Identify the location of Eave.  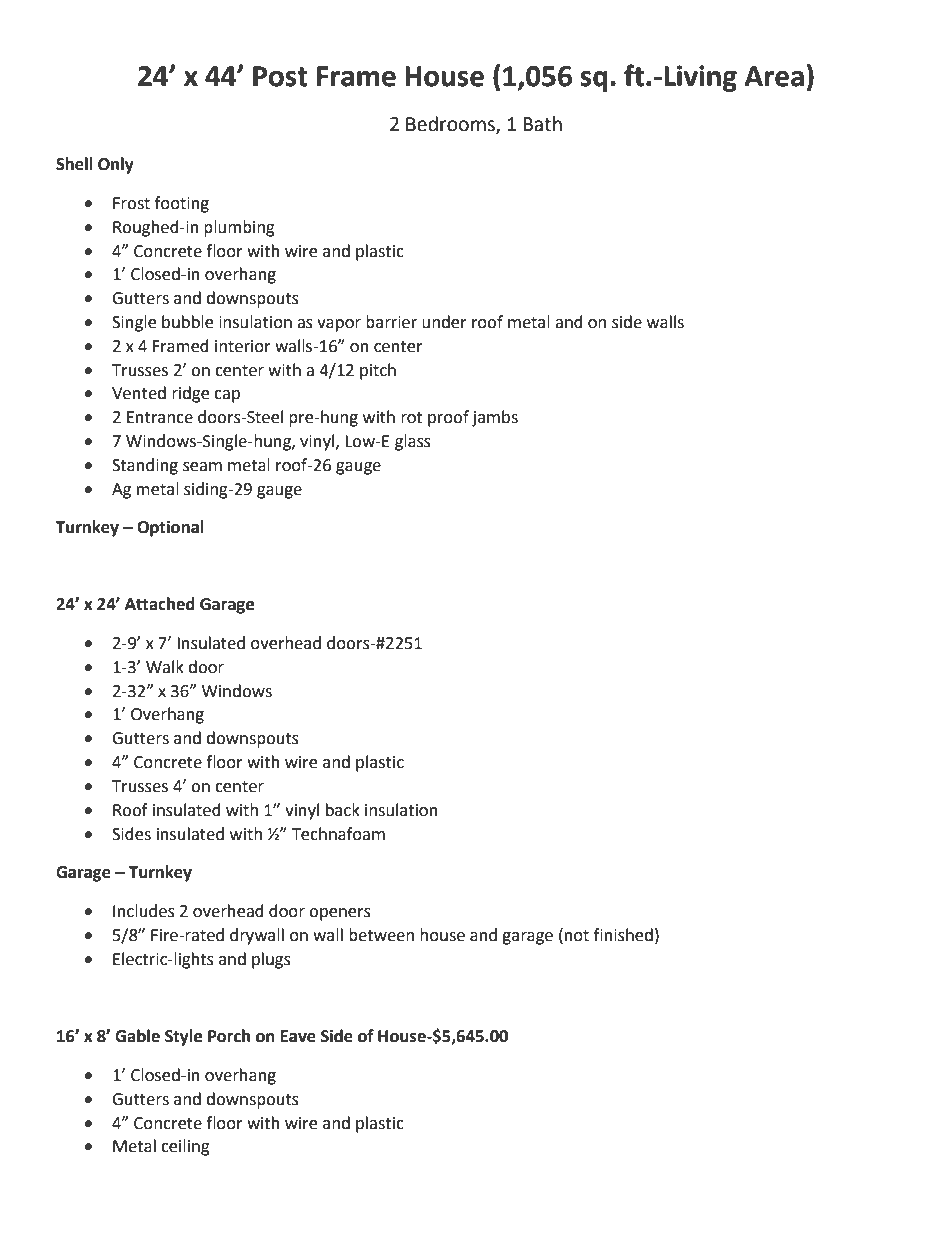
(298, 1036).
